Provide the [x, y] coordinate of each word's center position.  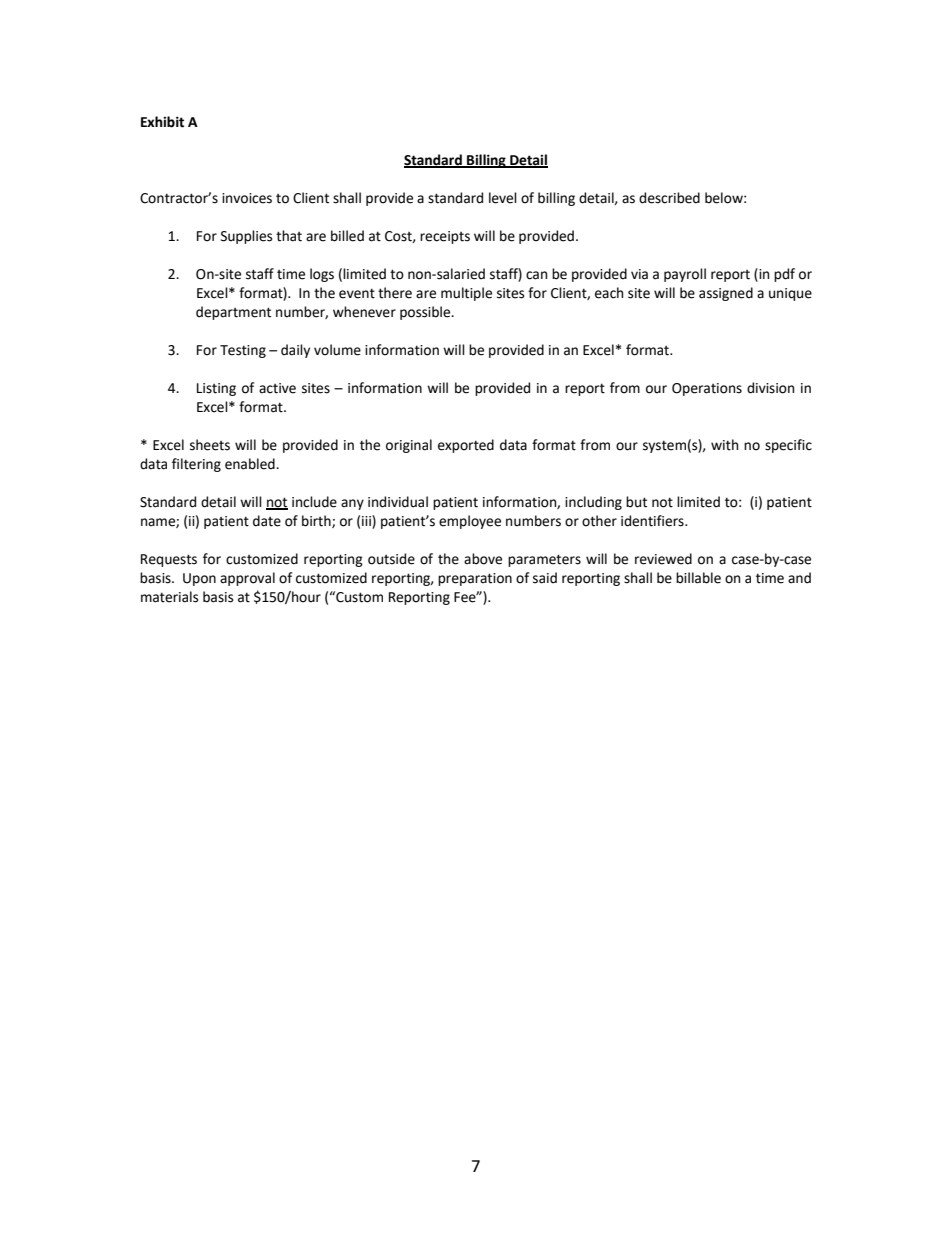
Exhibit [162, 122]
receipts [445, 237]
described [669, 198]
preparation [475, 579]
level [503, 198]
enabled [251, 464]
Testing [243, 351]
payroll [685, 275]
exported [466, 446]
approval [247, 579]
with [724, 445]
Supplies [246, 237]
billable [698, 578]
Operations [707, 389]
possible [426, 313]
